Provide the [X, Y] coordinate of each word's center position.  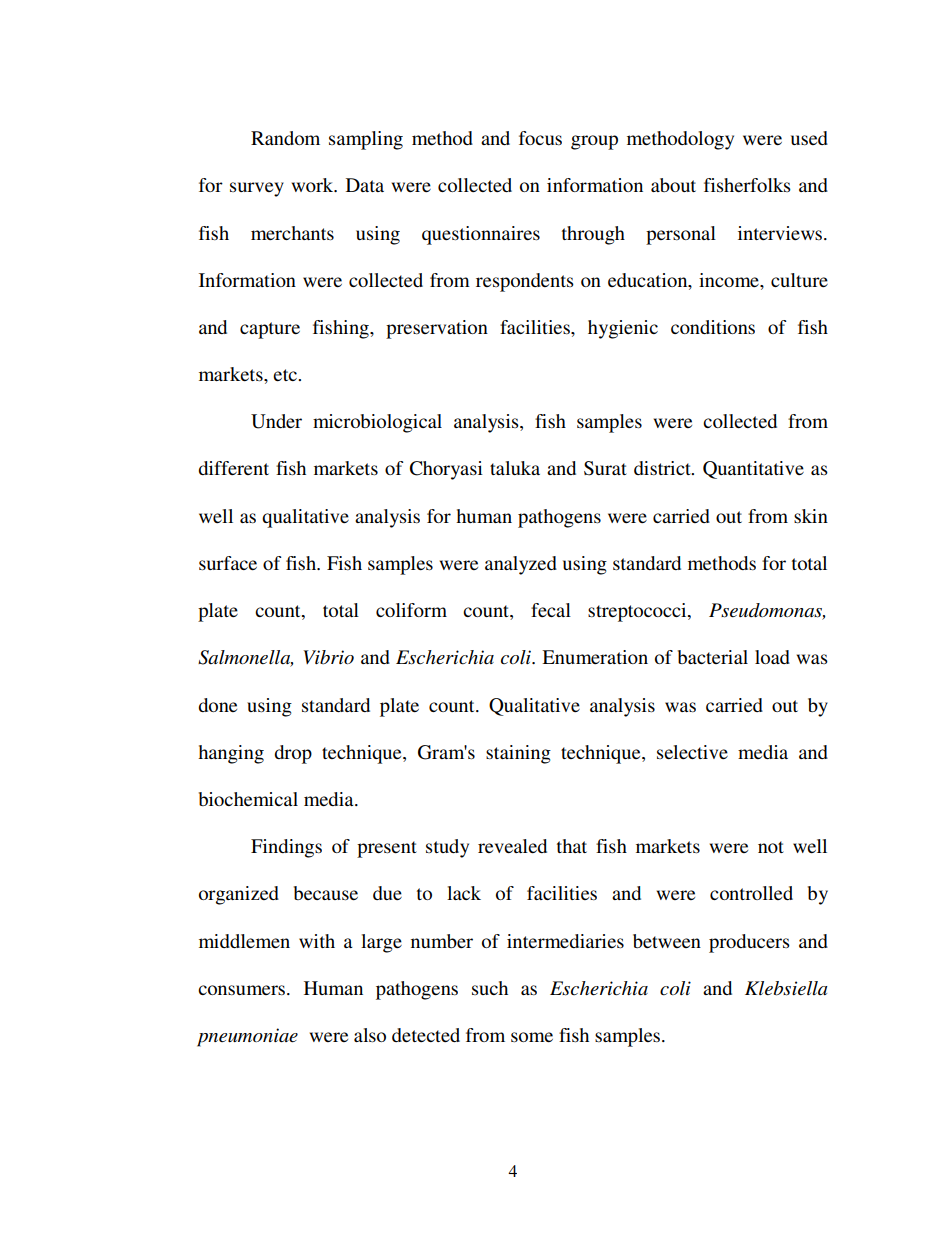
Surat [605, 468]
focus [540, 138]
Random [285, 138]
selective [692, 752]
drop [293, 754]
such [490, 988]
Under [276, 421]
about [673, 185]
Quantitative [753, 470]
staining [518, 754]
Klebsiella [786, 988]
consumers [243, 990]
